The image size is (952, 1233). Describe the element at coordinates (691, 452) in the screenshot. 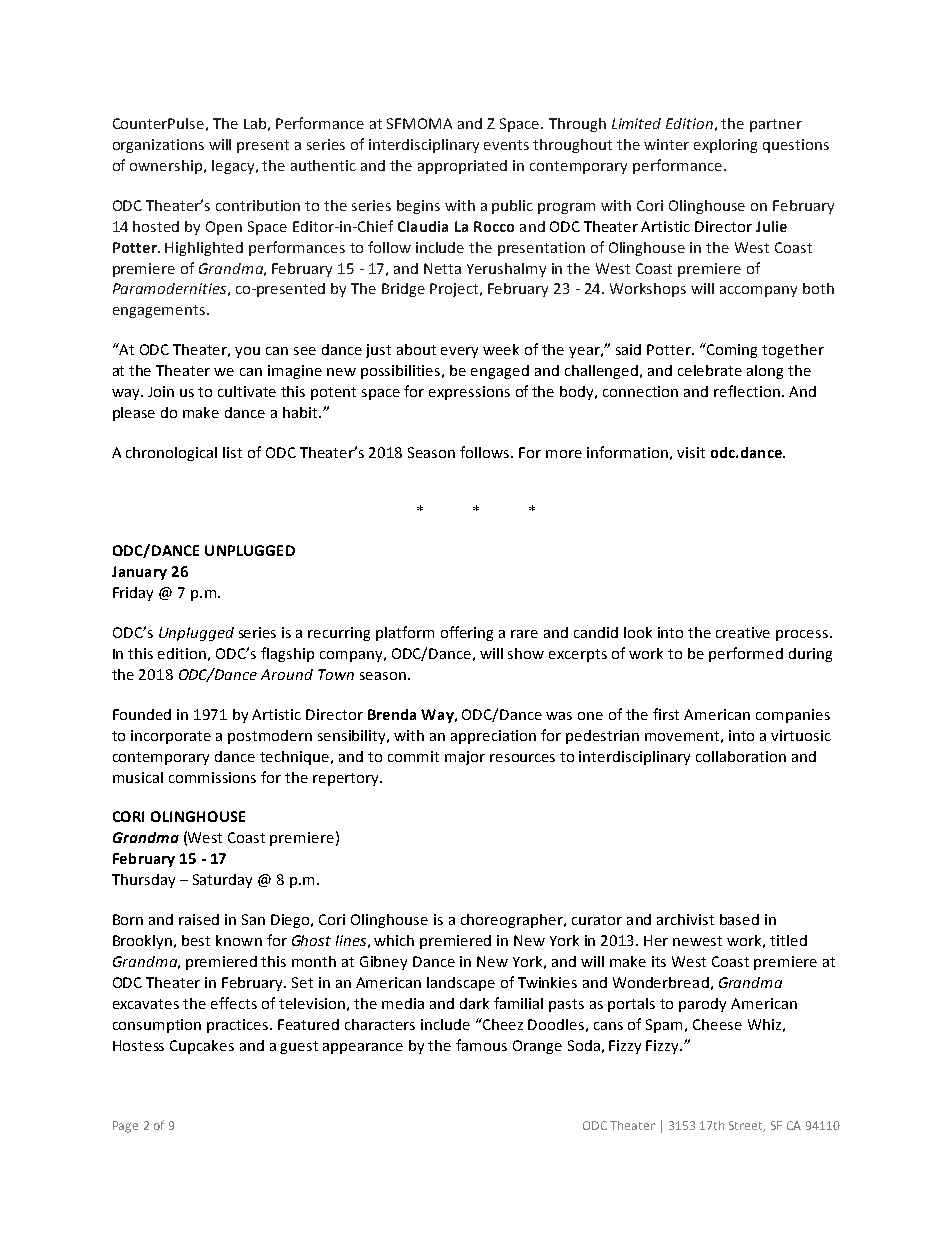

I see `visit` at that location.
